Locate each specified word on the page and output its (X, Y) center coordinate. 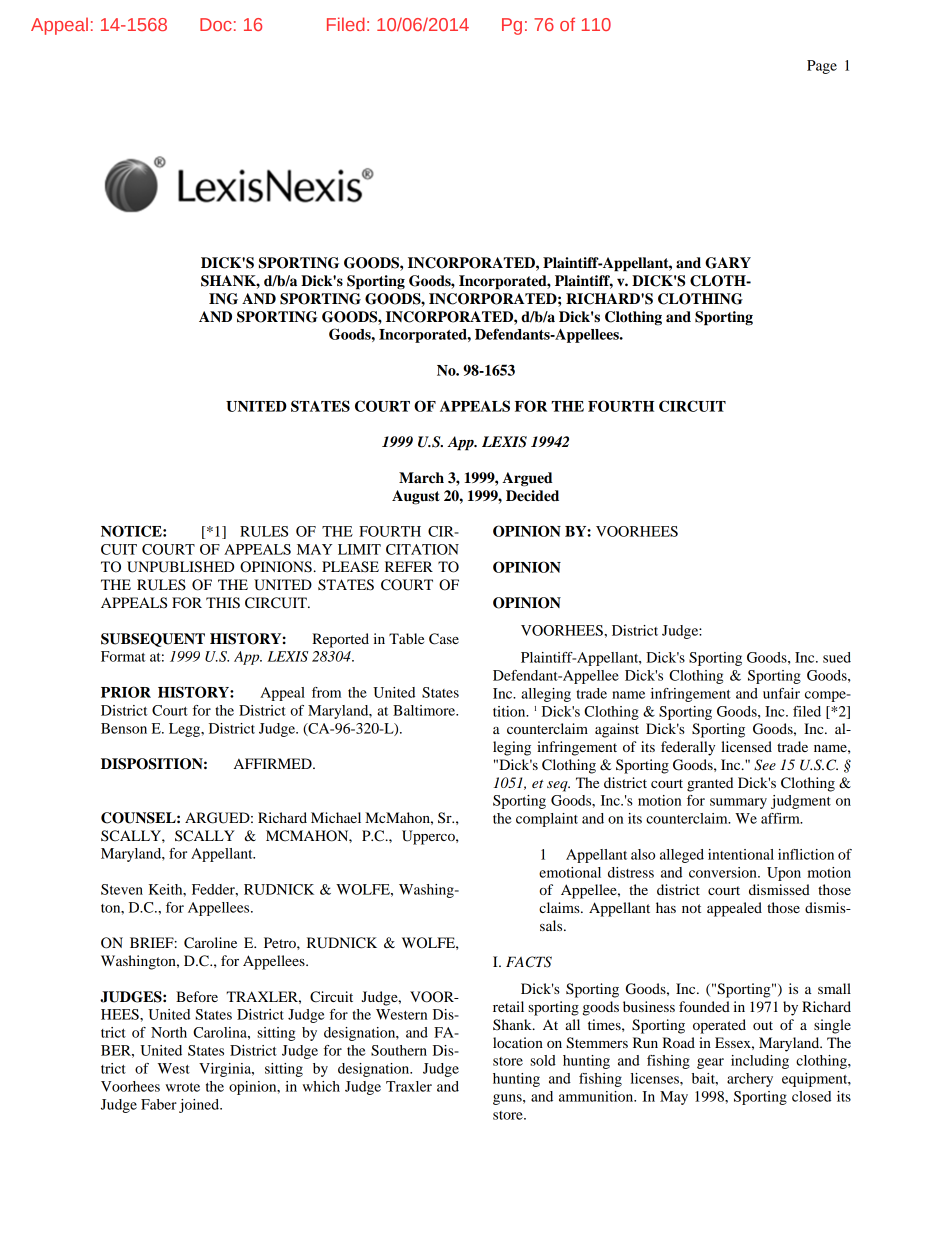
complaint (547, 820)
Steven (122, 889)
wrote (182, 1087)
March (421, 478)
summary (738, 803)
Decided (532, 496)
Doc (216, 24)
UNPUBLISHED (180, 567)
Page (822, 67)
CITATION (422, 549)
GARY (728, 263)
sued (837, 657)
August (416, 497)
